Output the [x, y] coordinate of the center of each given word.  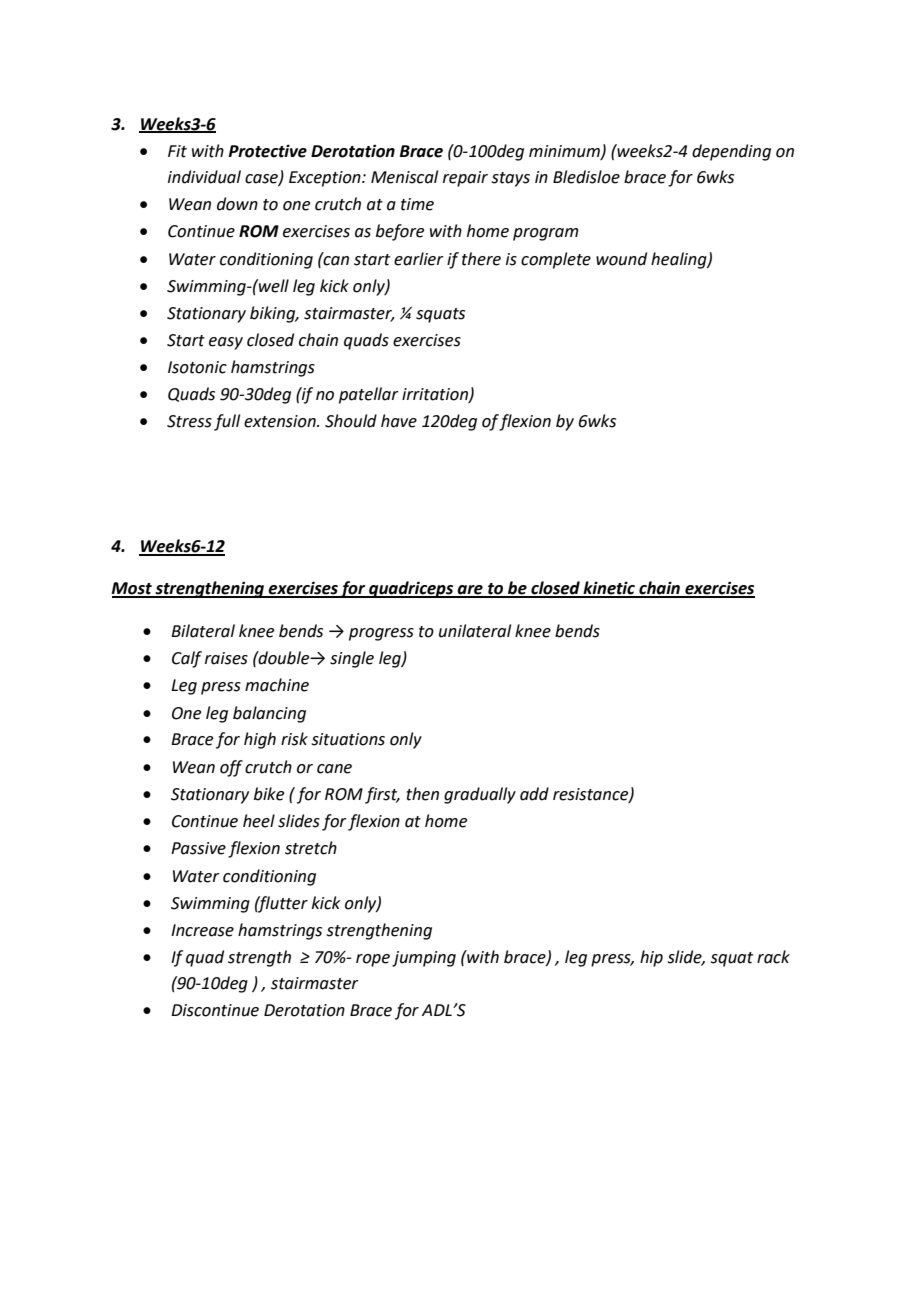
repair [465, 179]
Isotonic [197, 367]
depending [731, 152]
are [470, 591]
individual [204, 177]
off [231, 768]
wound [621, 259]
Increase [202, 930]
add [534, 794]
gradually [480, 795]
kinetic [609, 589]
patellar [369, 395]
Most [132, 589]
